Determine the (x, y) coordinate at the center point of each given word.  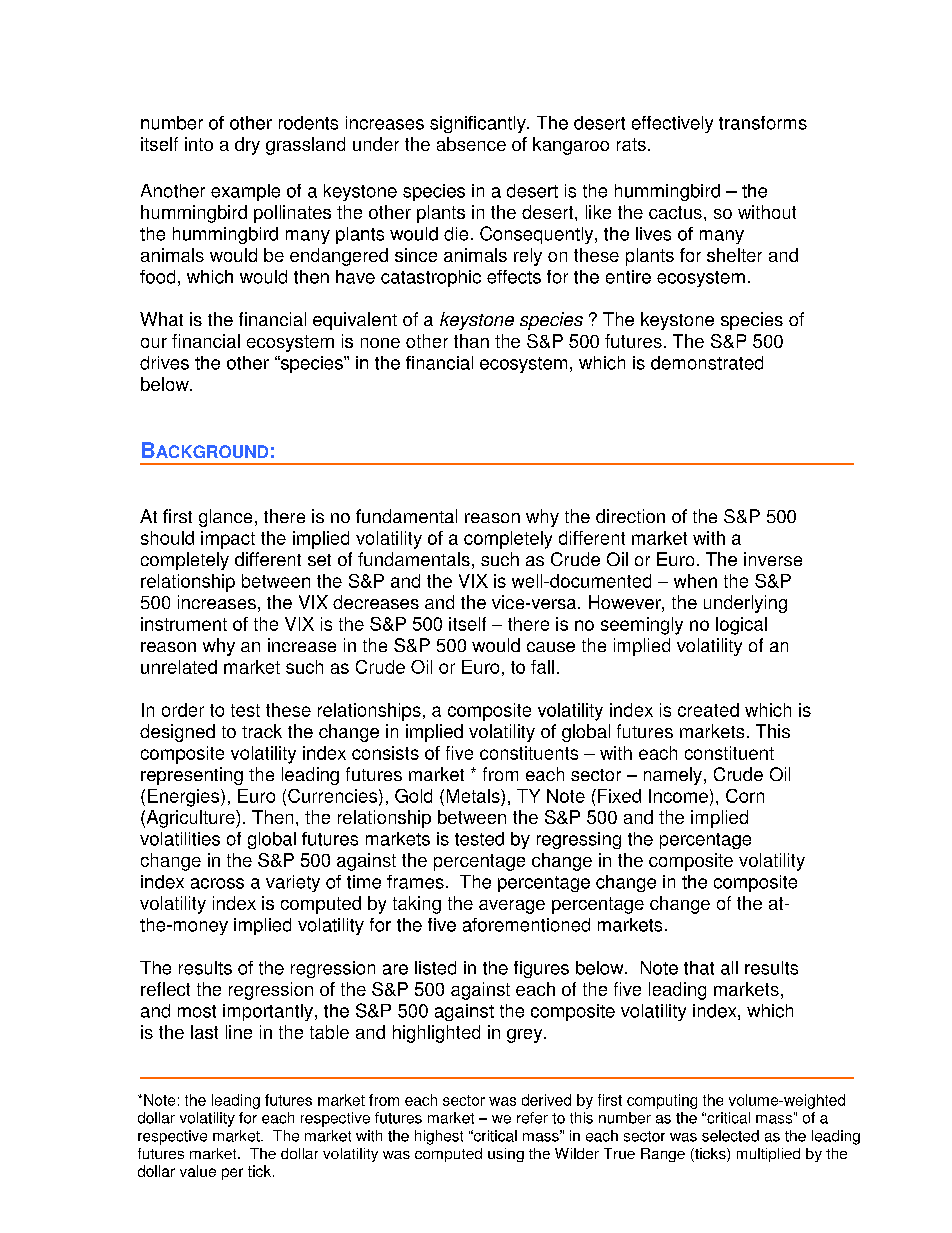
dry (247, 146)
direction (630, 516)
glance (225, 518)
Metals (474, 796)
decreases (376, 602)
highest (439, 1137)
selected (730, 1136)
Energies (185, 798)
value (198, 1171)
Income (678, 796)
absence (471, 144)
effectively (672, 124)
